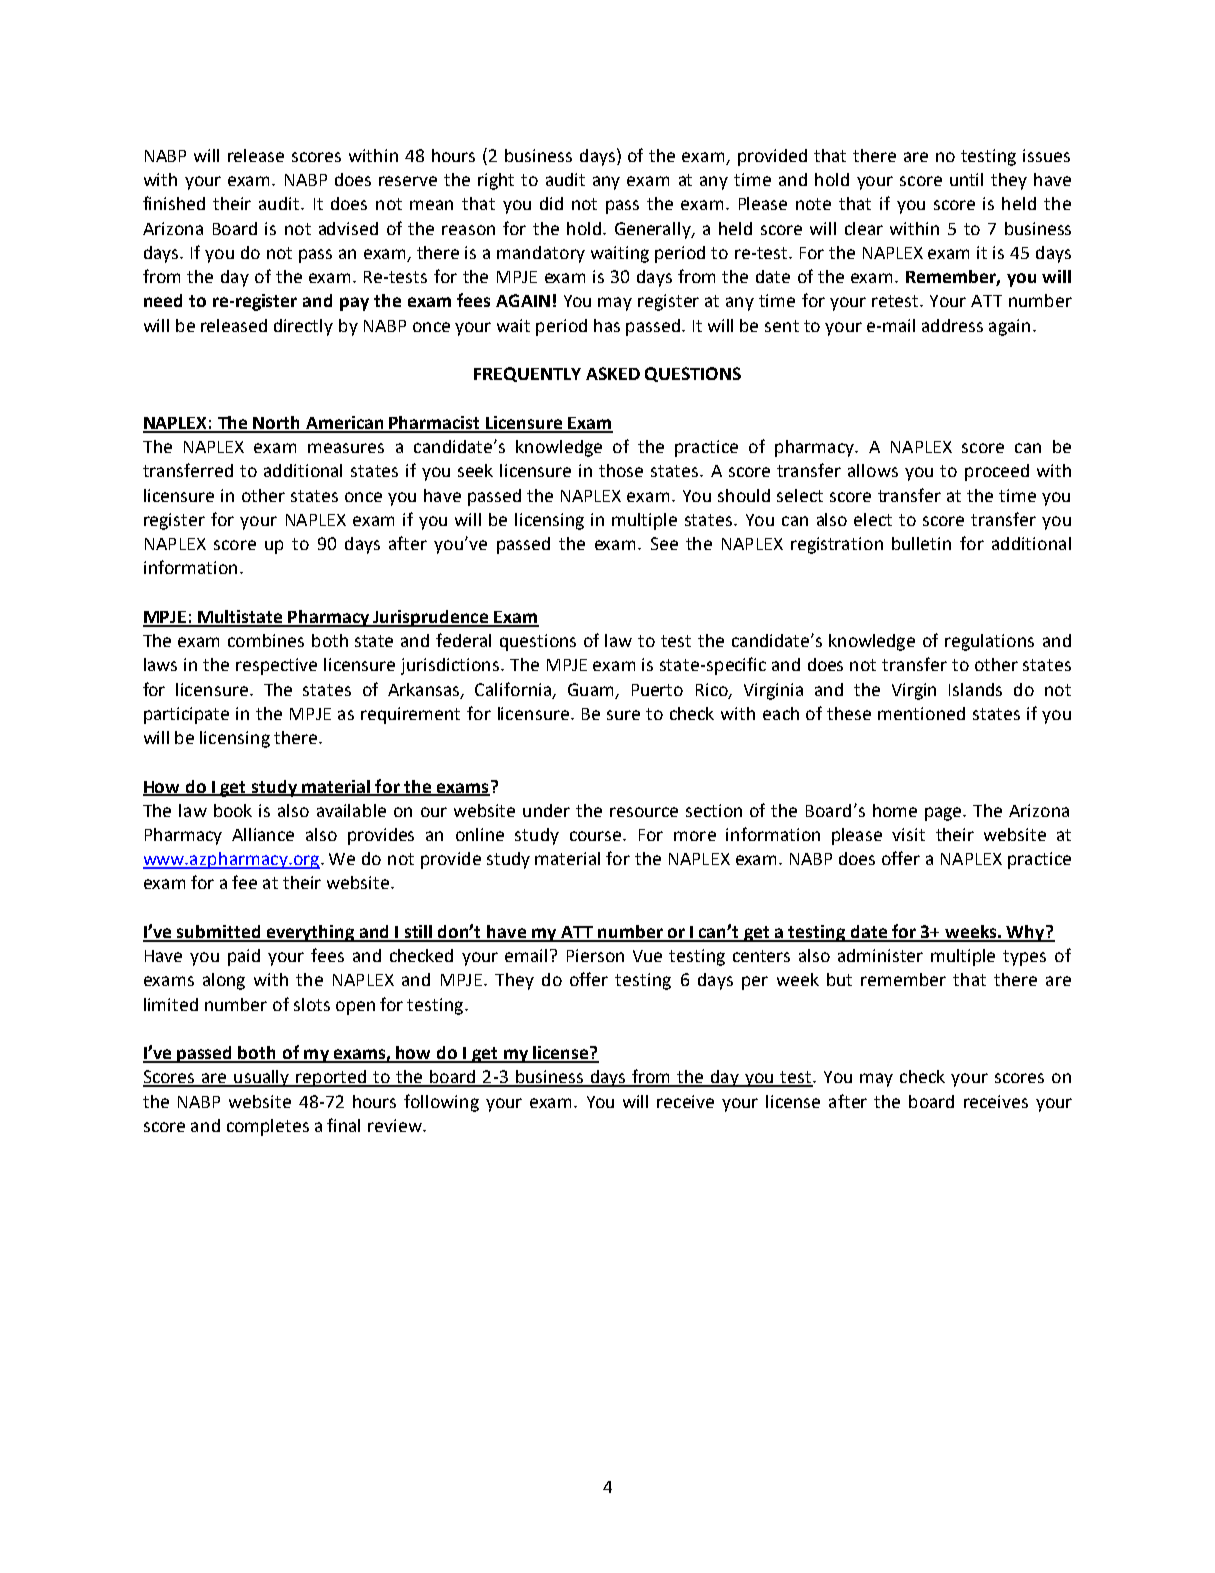 The height and width of the screenshot is (1573, 1215). What do you see at coordinates (839, 979) in the screenshot?
I see `but` at bounding box center [839, 979].
